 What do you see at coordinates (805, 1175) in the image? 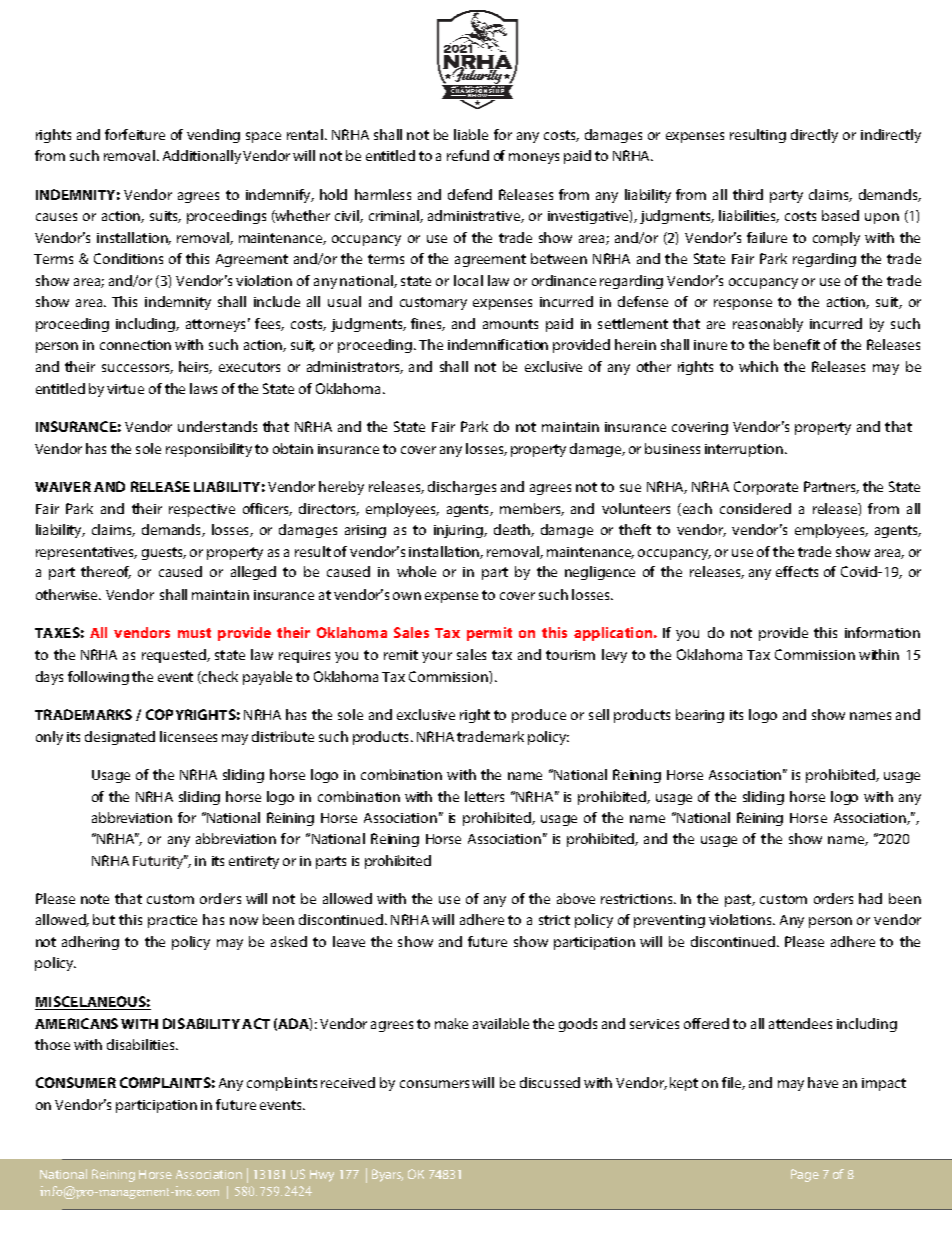
I see `Page` at bounding box center [805, 1175].
